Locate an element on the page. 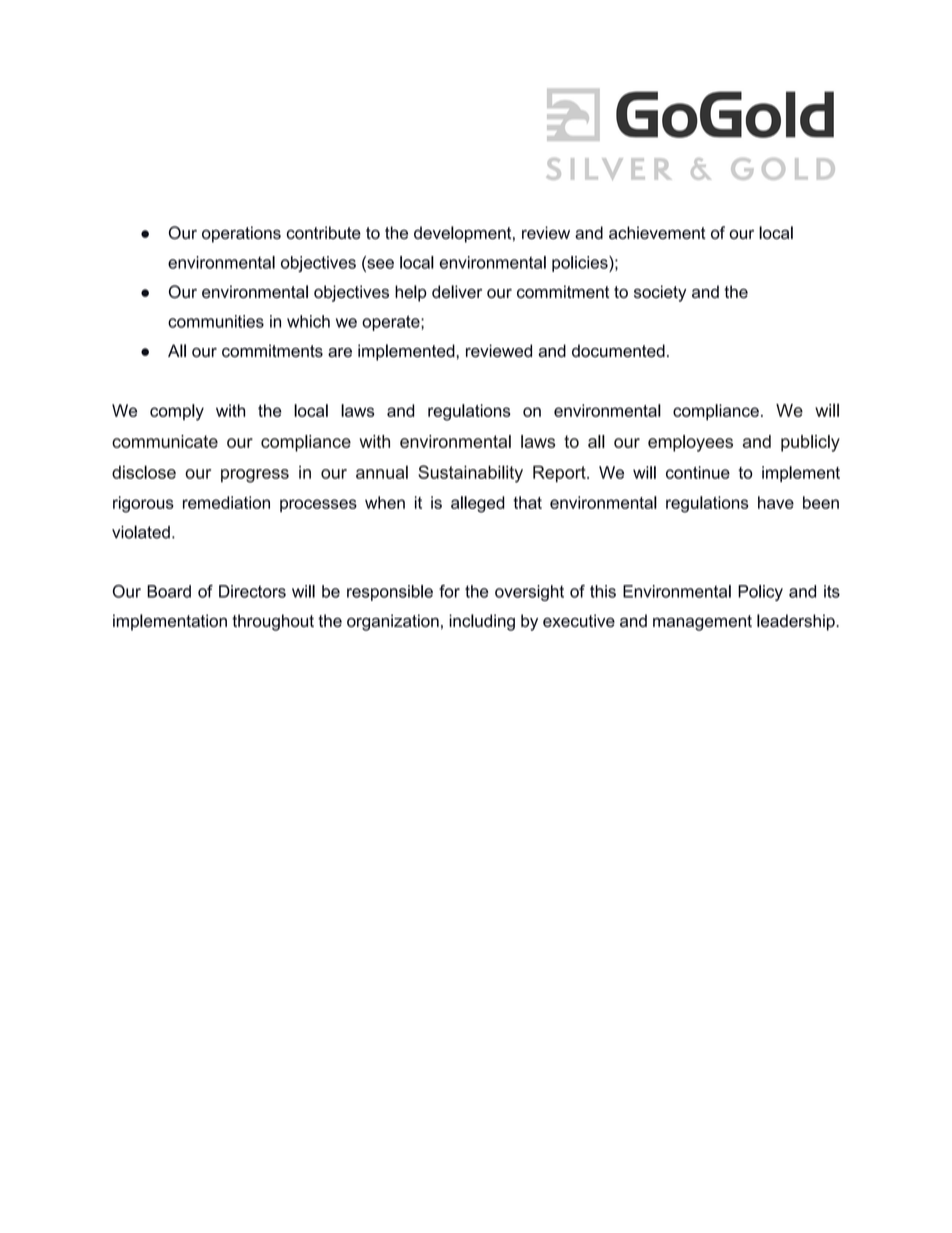 The height and width of the image is (1233, 952). comply is located at coordinates (177, 412).
